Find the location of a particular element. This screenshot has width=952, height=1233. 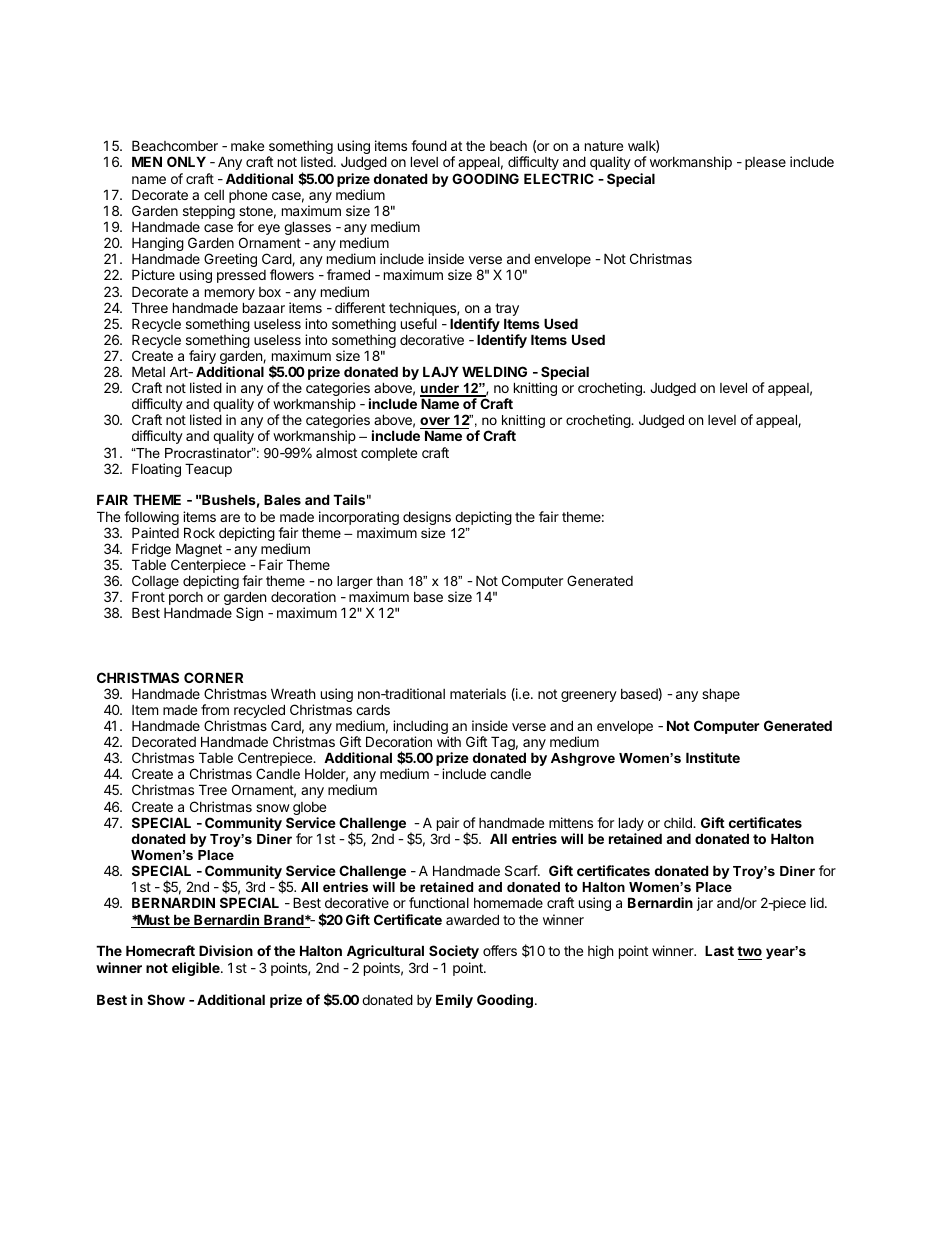

please is located at coordinates (765, 163).
